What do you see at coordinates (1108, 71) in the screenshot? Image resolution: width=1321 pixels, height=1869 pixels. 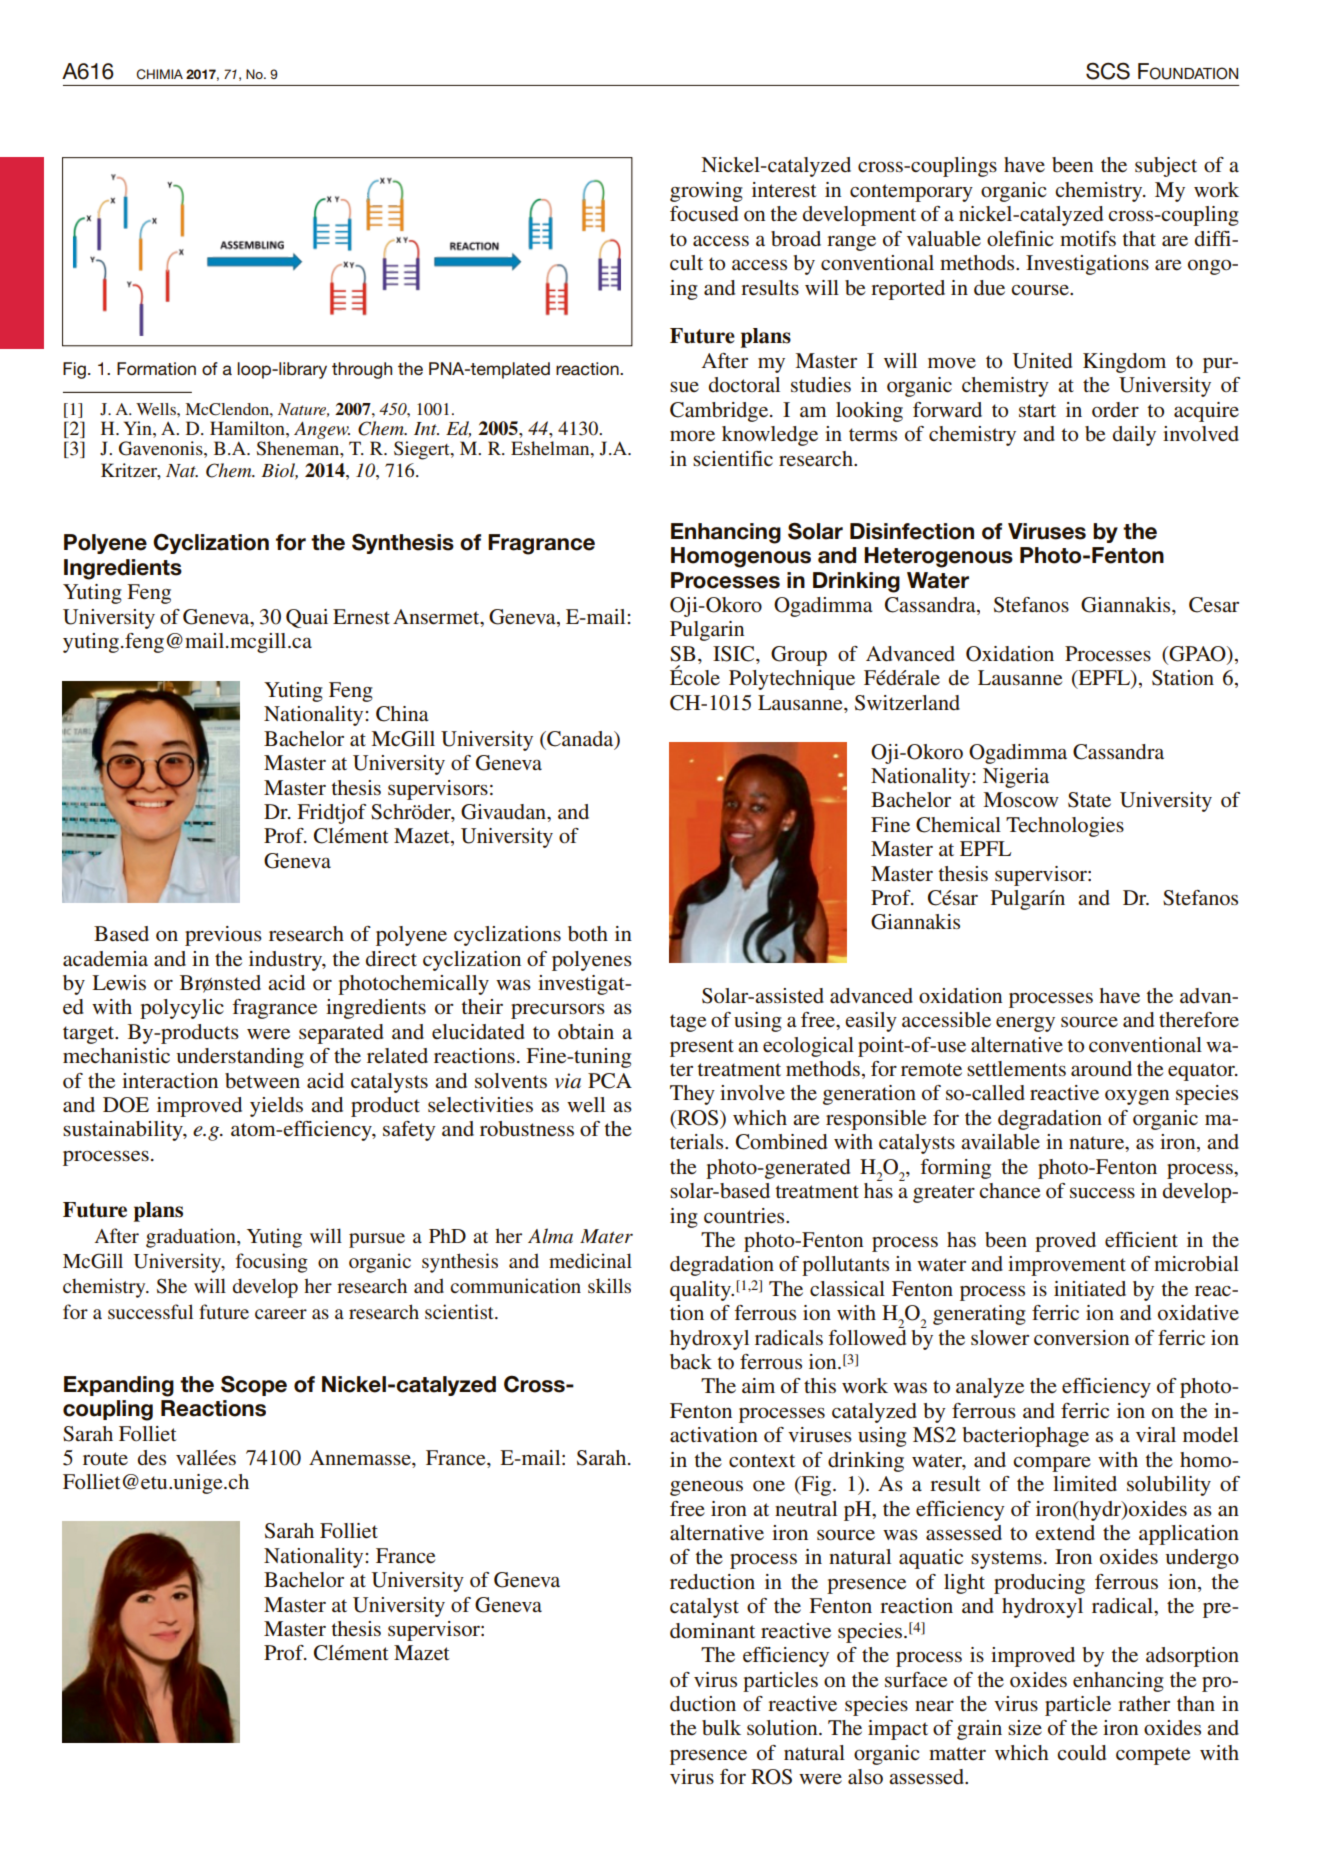 I see `SCS` at bounding box center [1108, 71].
